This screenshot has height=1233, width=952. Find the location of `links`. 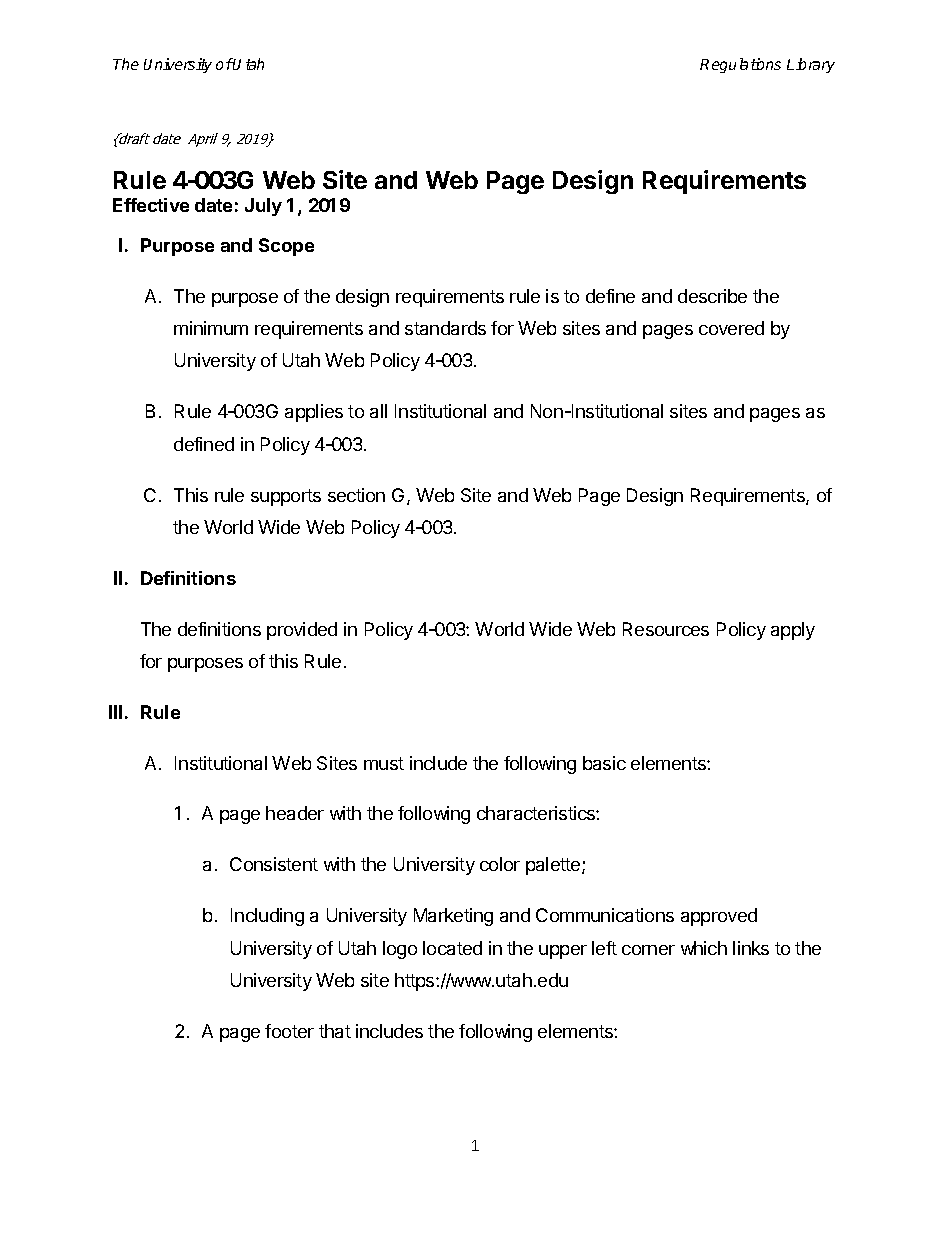

links is located at coordinates (751, 948).
